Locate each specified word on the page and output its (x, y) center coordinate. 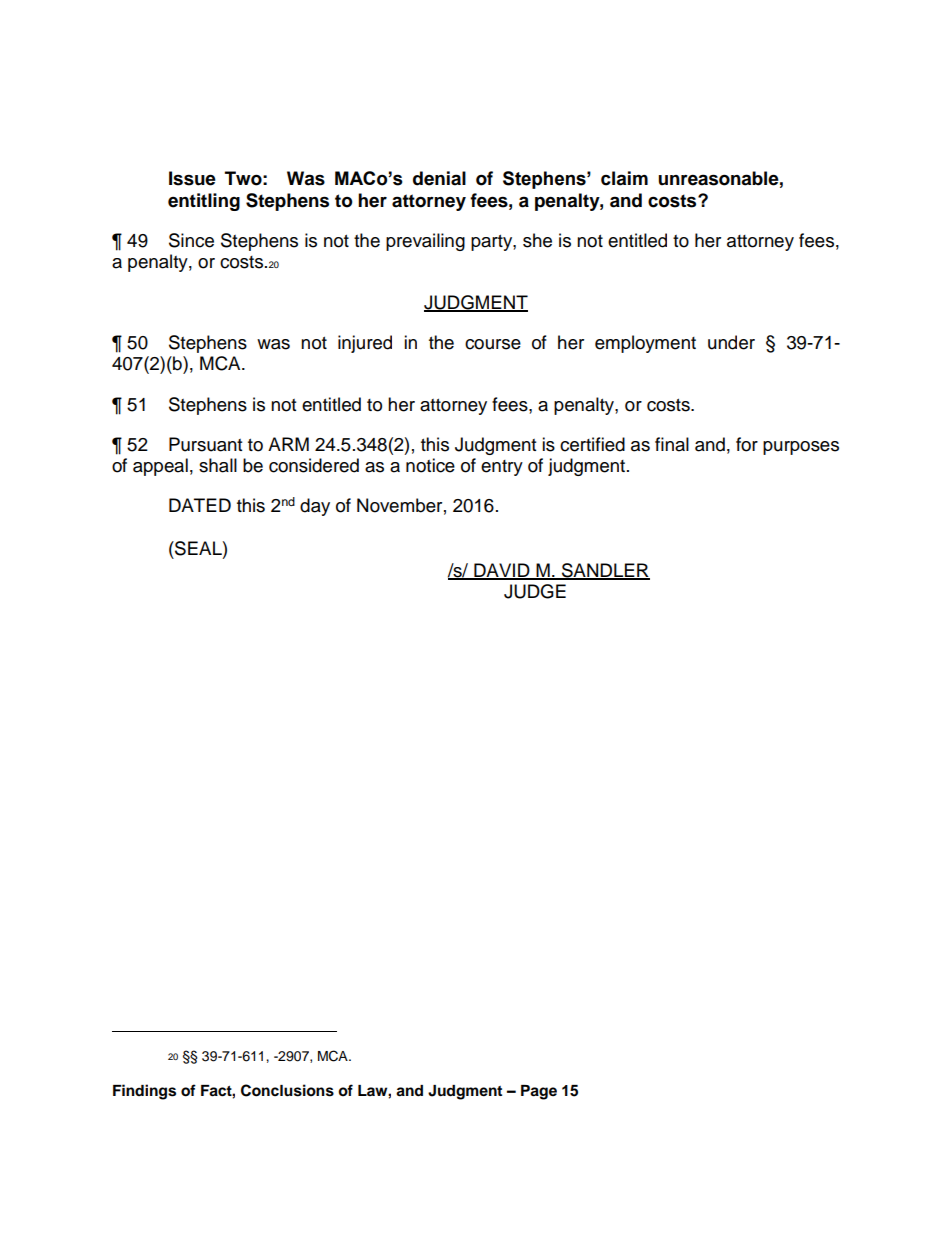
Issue (192, 178)
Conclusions (287, 1090)
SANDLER (605, 571)
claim (624, 178)
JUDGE (535, 591)
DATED (200, 505)
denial (439, 178)
